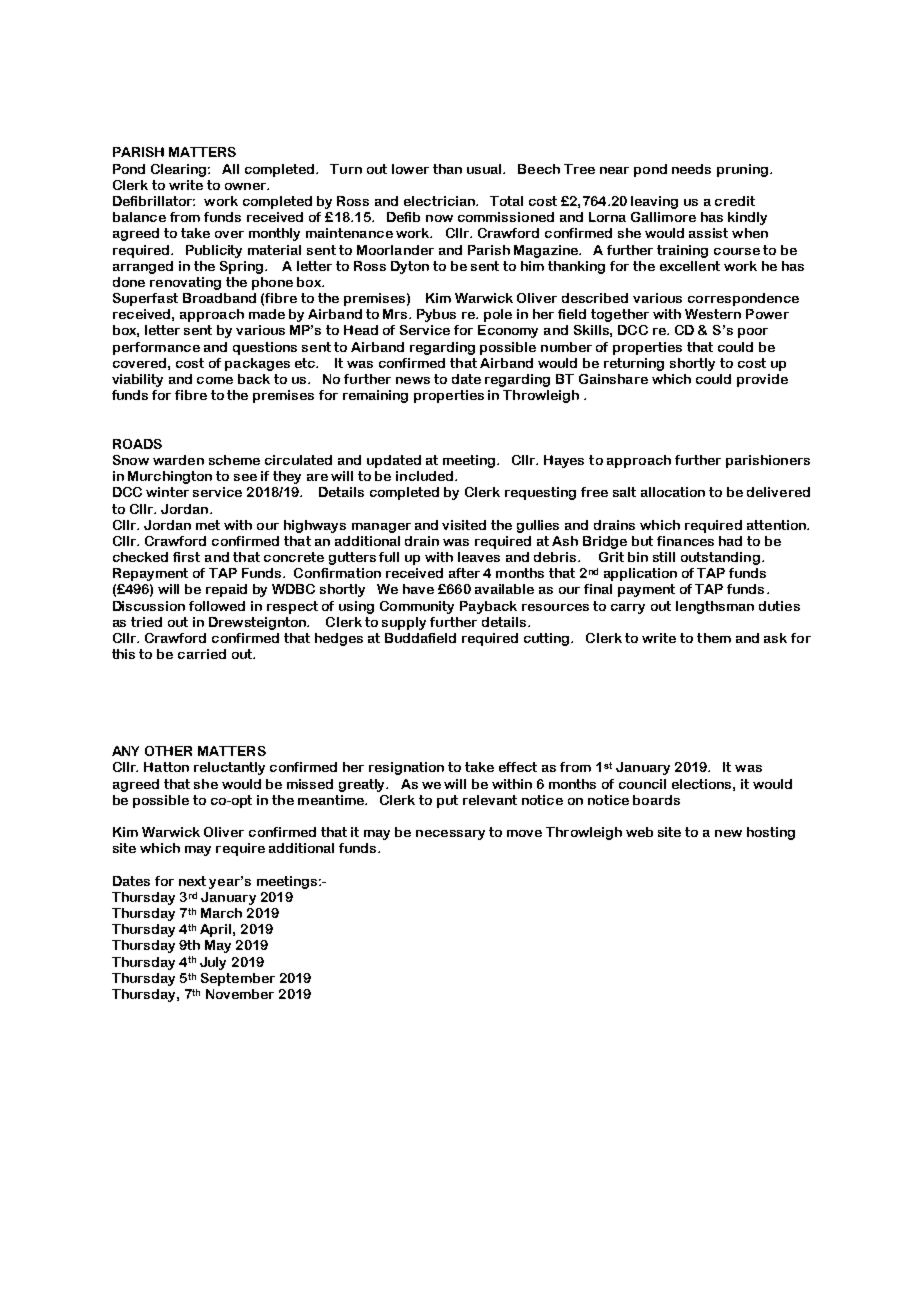 This screenshot has height=1308, width=924. I want to click on electrician, so click(440, 201).
